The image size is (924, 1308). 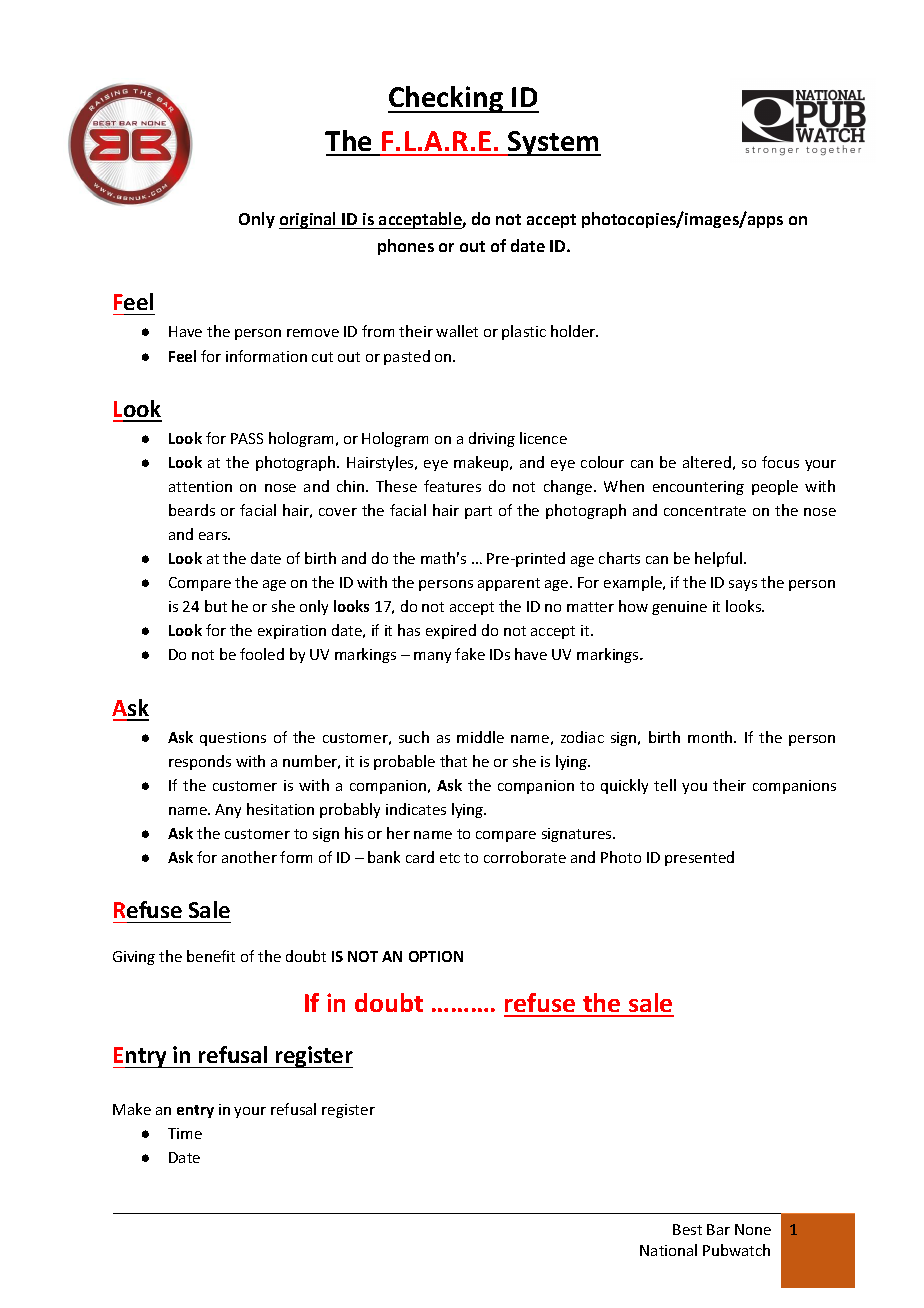 What do you see at coordinates (249, 857) in the image?
I see `another` at bounding box center [249, 857].
